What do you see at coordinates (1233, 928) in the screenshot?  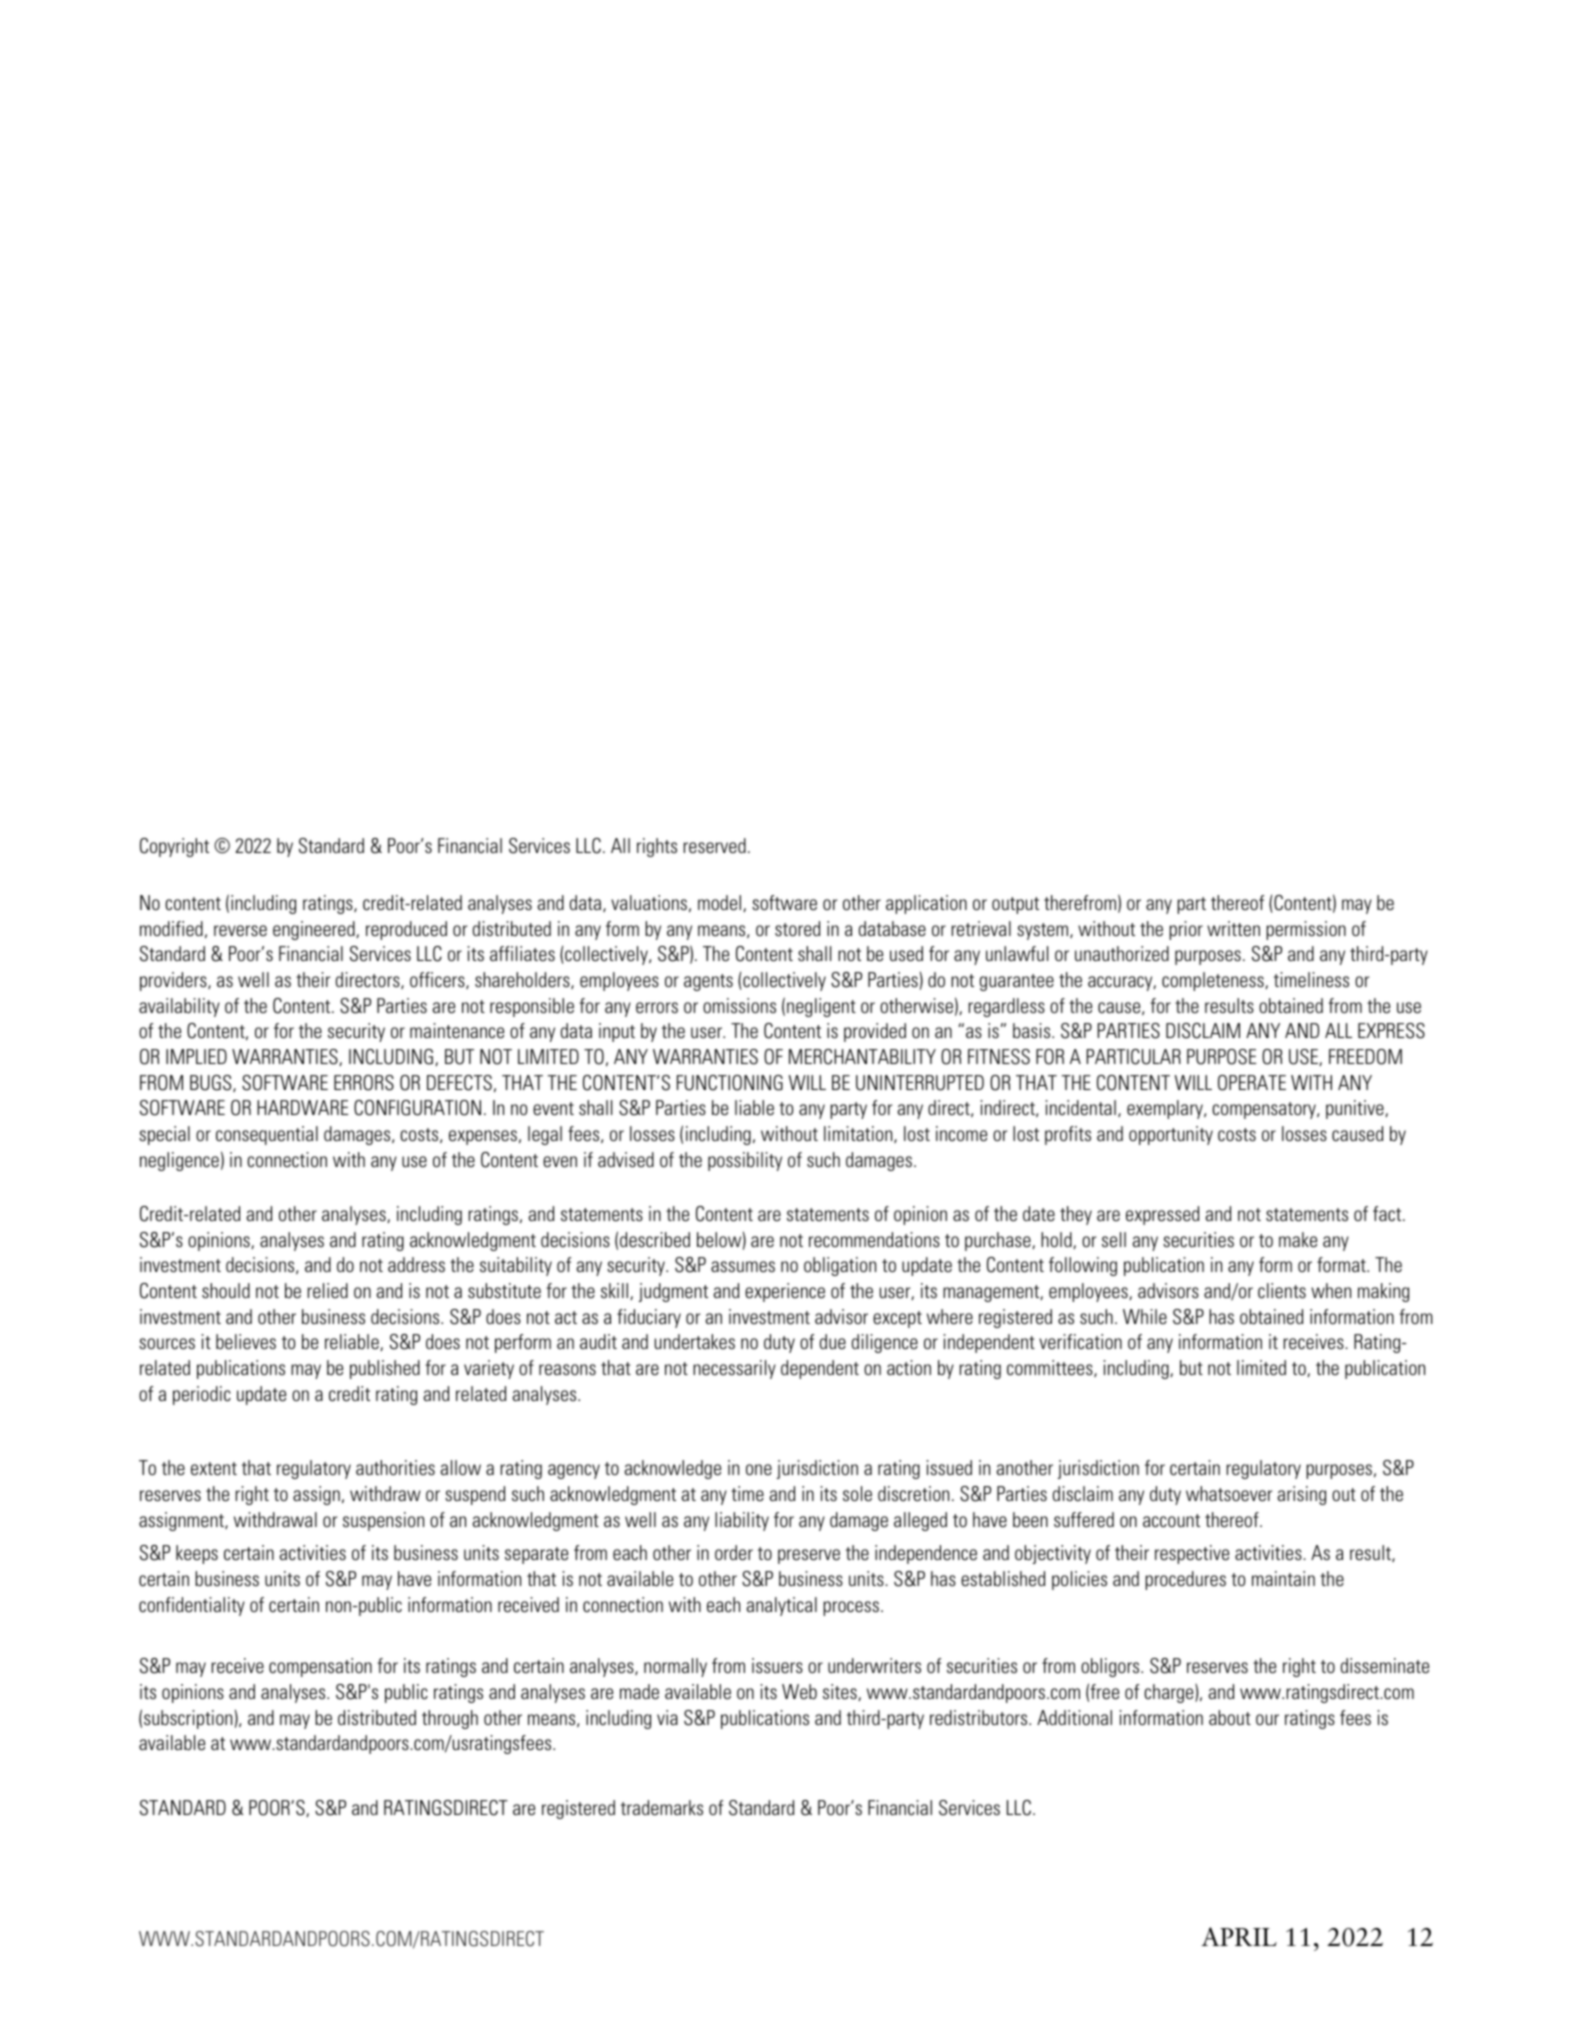 I see `written` at bounding box center [1233, 928].
